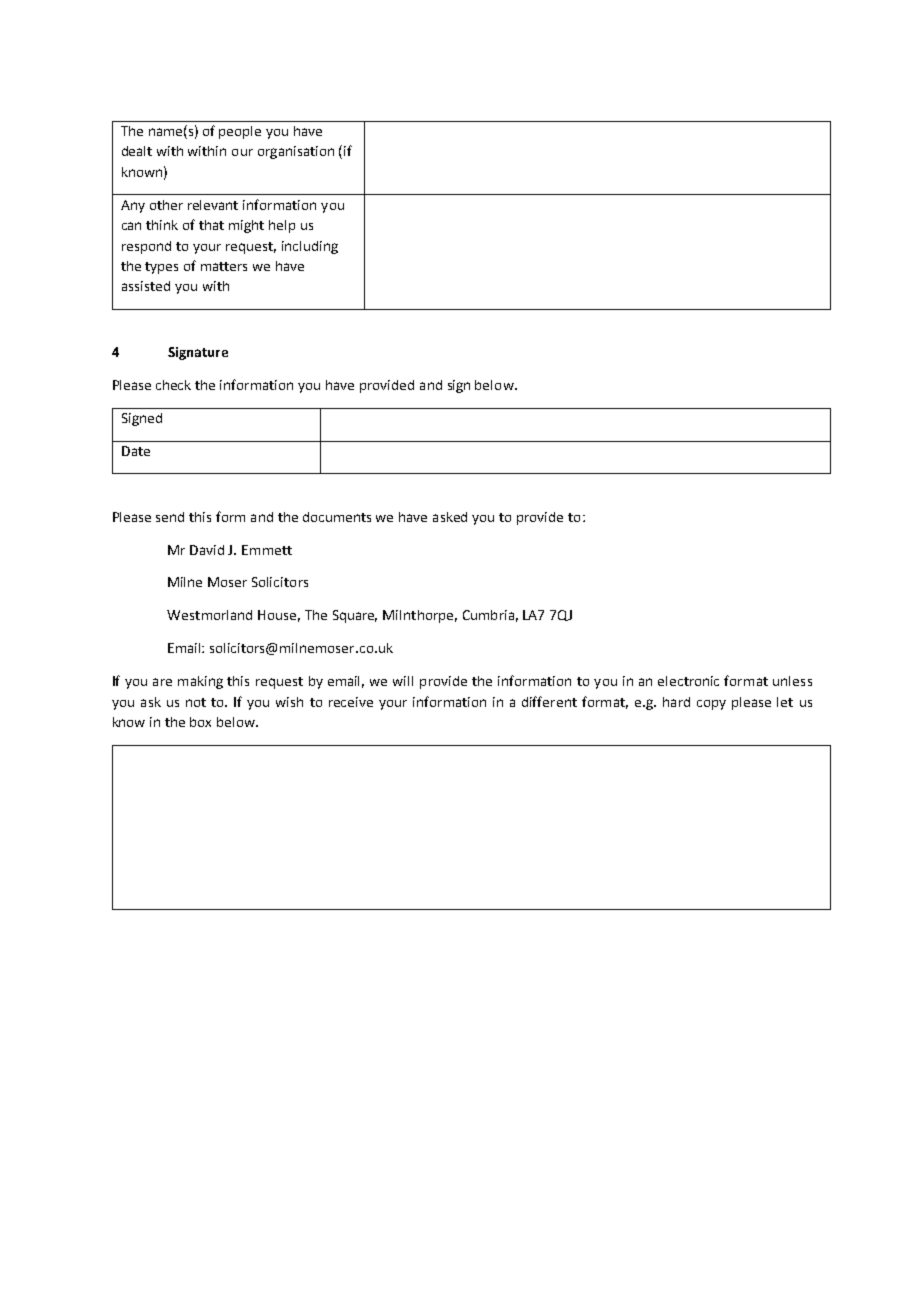 Image resolution: width=924 pixels, height=1308 pixels. I want to click on asked, so click(450, 517).
